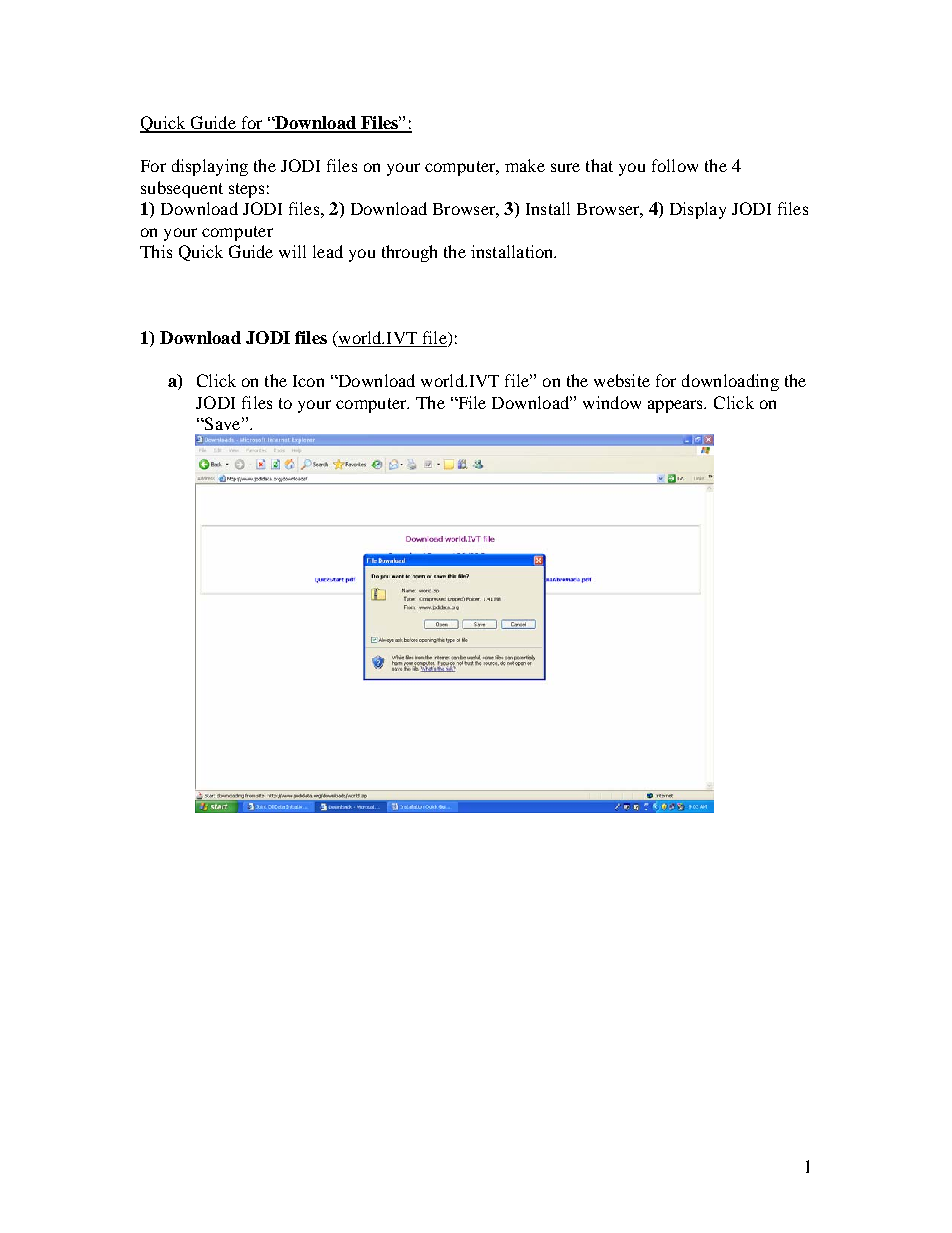 This image has height=1233, width=952. Describe the element at coordinates (525, 165) in the image. I see `make` at that location.
